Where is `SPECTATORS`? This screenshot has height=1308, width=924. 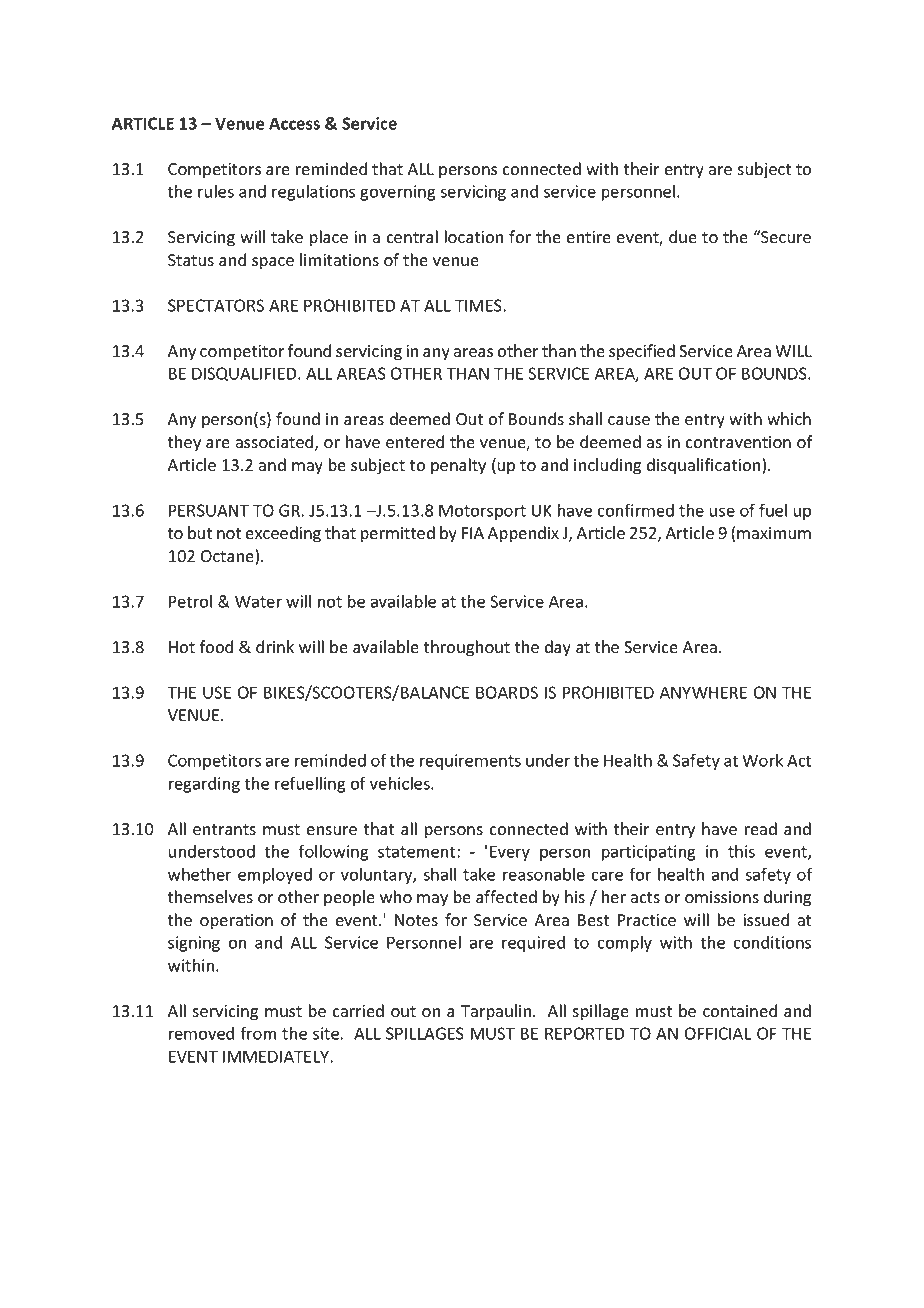
SPECTATORS is located at coordinates (216, 305).
